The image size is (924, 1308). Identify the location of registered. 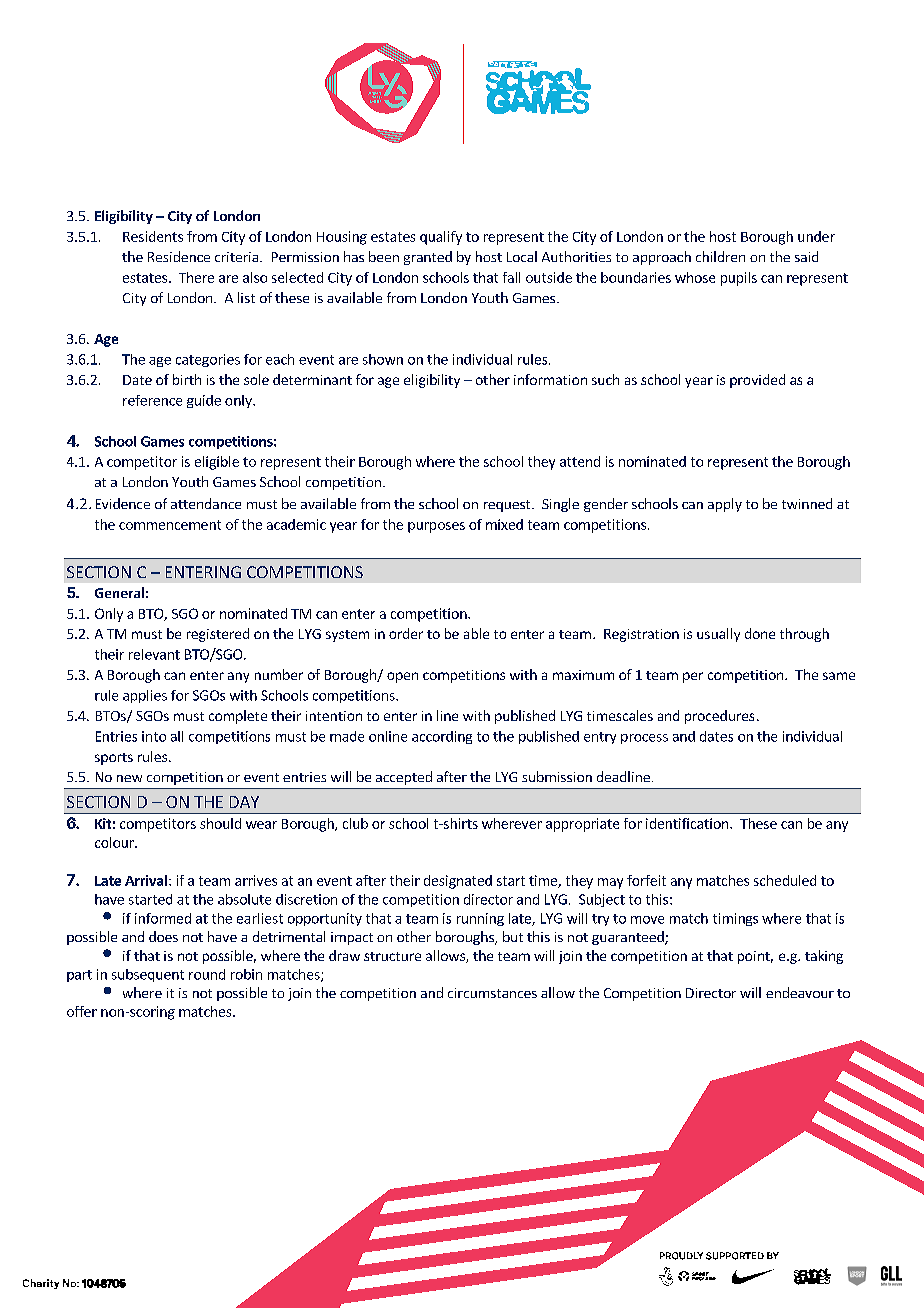
(218, 635).
